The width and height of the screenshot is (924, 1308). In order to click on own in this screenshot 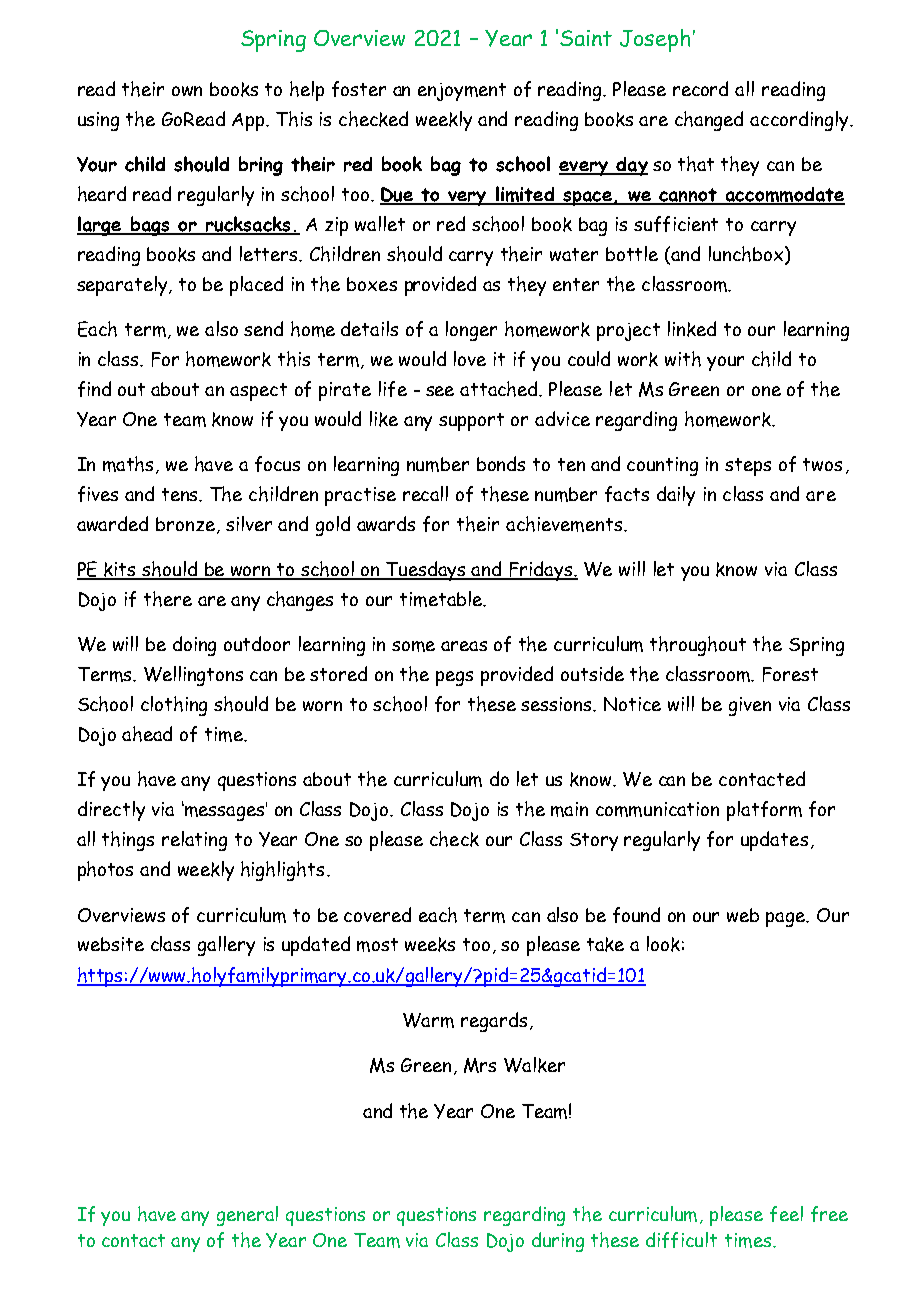, I will do `click(187, 91)`.
